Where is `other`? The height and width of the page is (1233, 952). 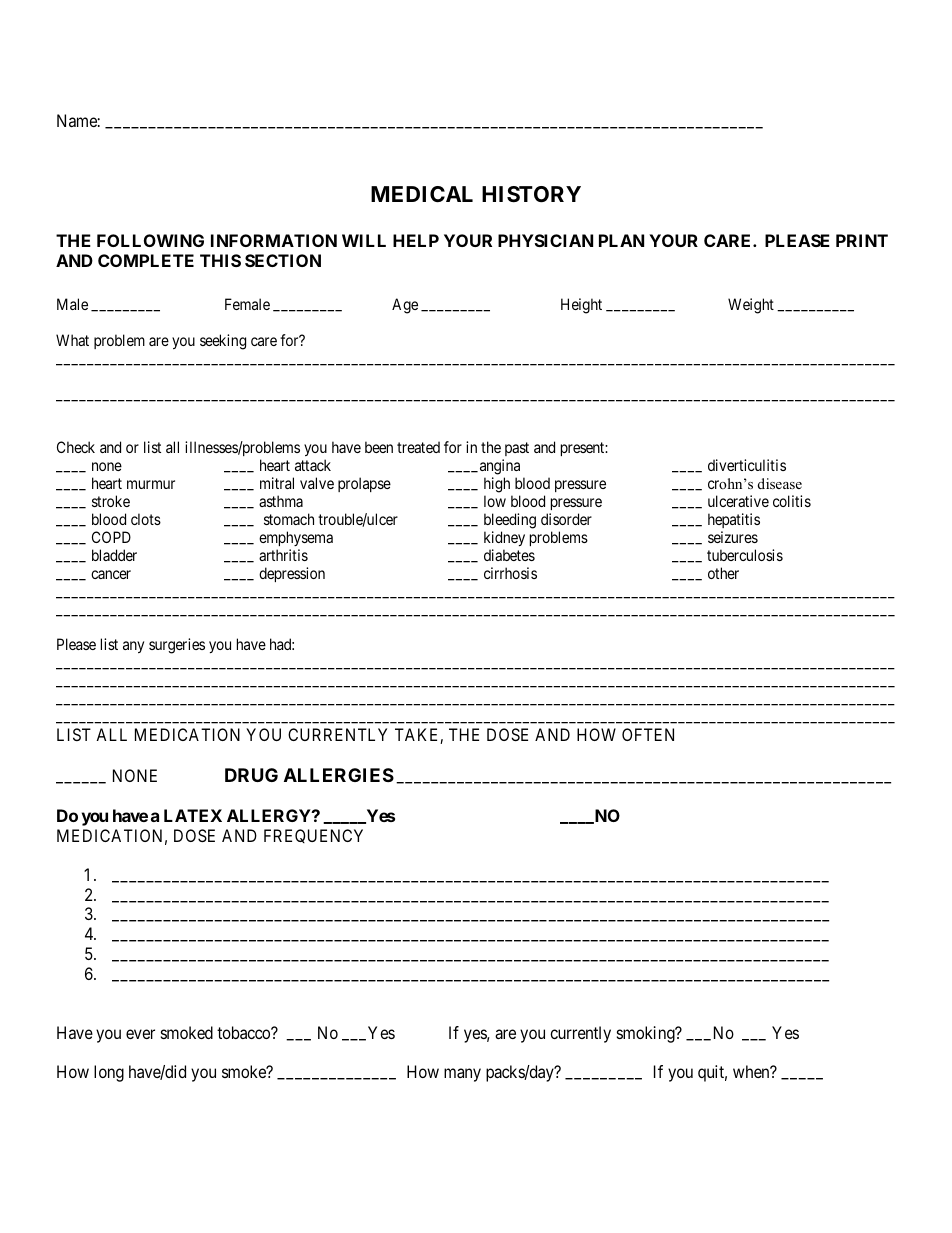
other is located at coordinates (723, 573).
